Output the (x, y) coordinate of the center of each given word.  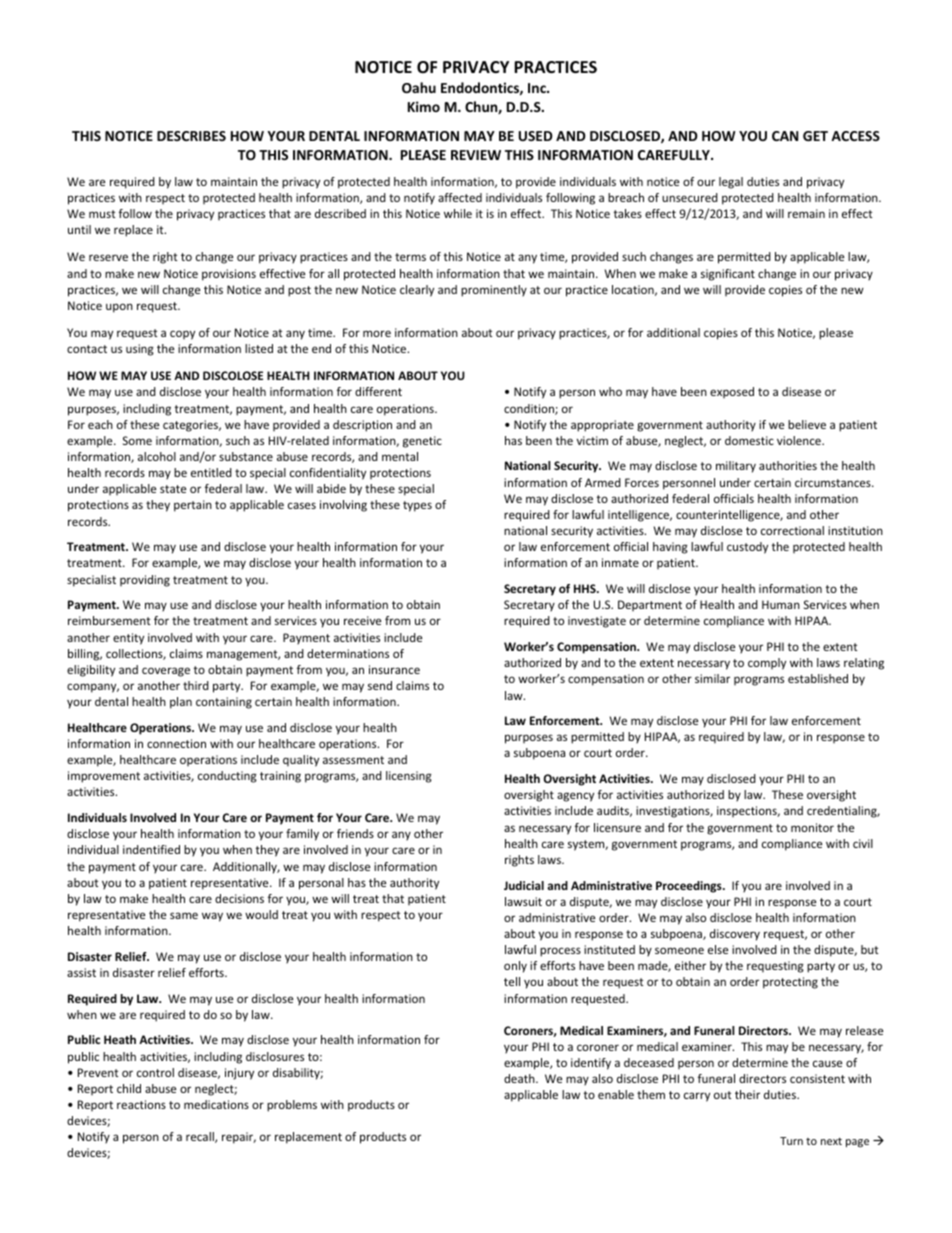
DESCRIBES (191, 136)
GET (815, 136)
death (520, 1078)
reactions (141, 1104)
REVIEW (476, 155)
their (747, 1094)
